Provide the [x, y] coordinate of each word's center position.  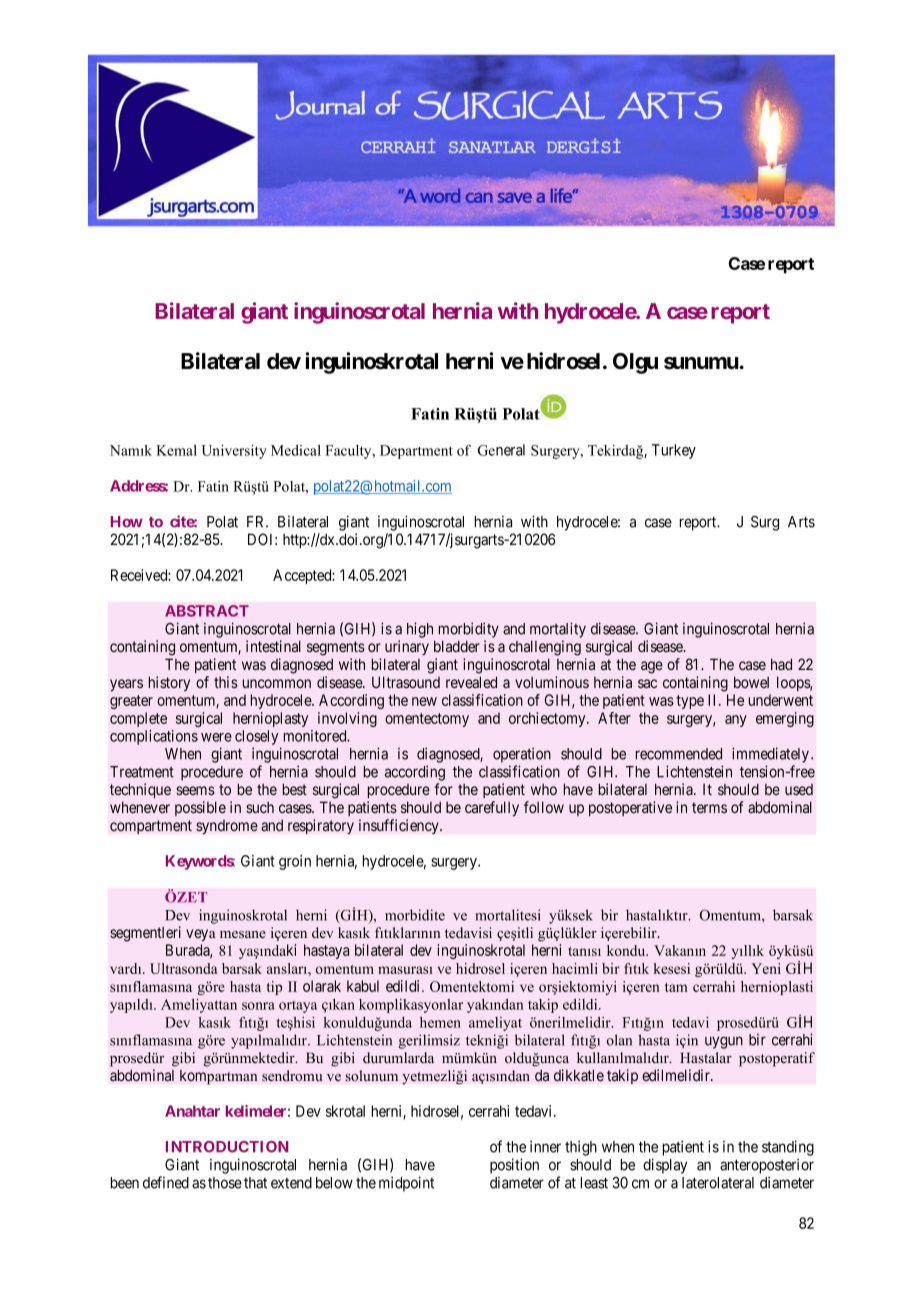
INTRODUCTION [227, 1147]
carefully [492, 808]
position [514, 1166]
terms [709, 807]
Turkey [674, 451]
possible [200, 808]
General [501, 450]
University [234, 452]
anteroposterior [767, 1166]
